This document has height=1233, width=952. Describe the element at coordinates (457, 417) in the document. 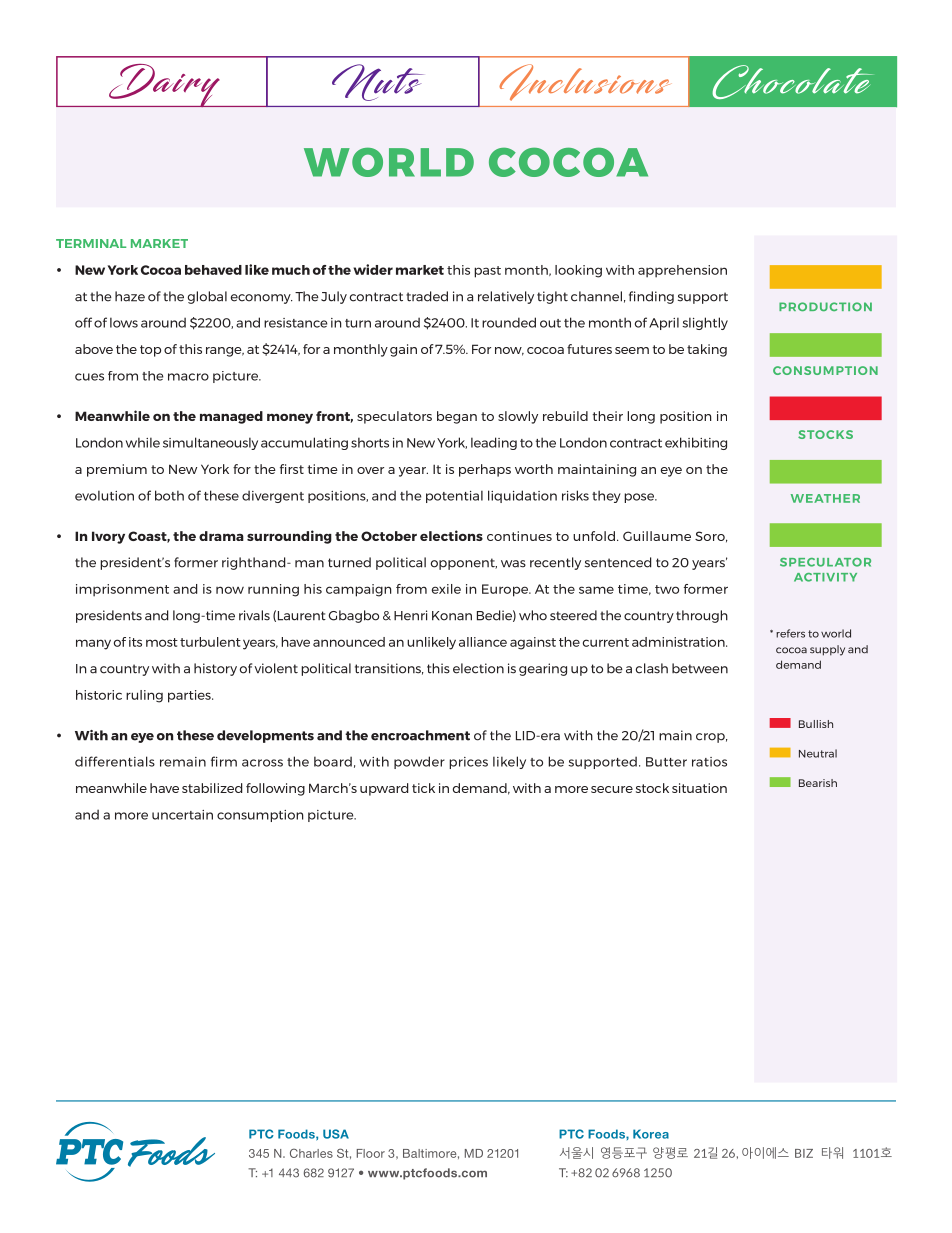

I see `began` at that location.
